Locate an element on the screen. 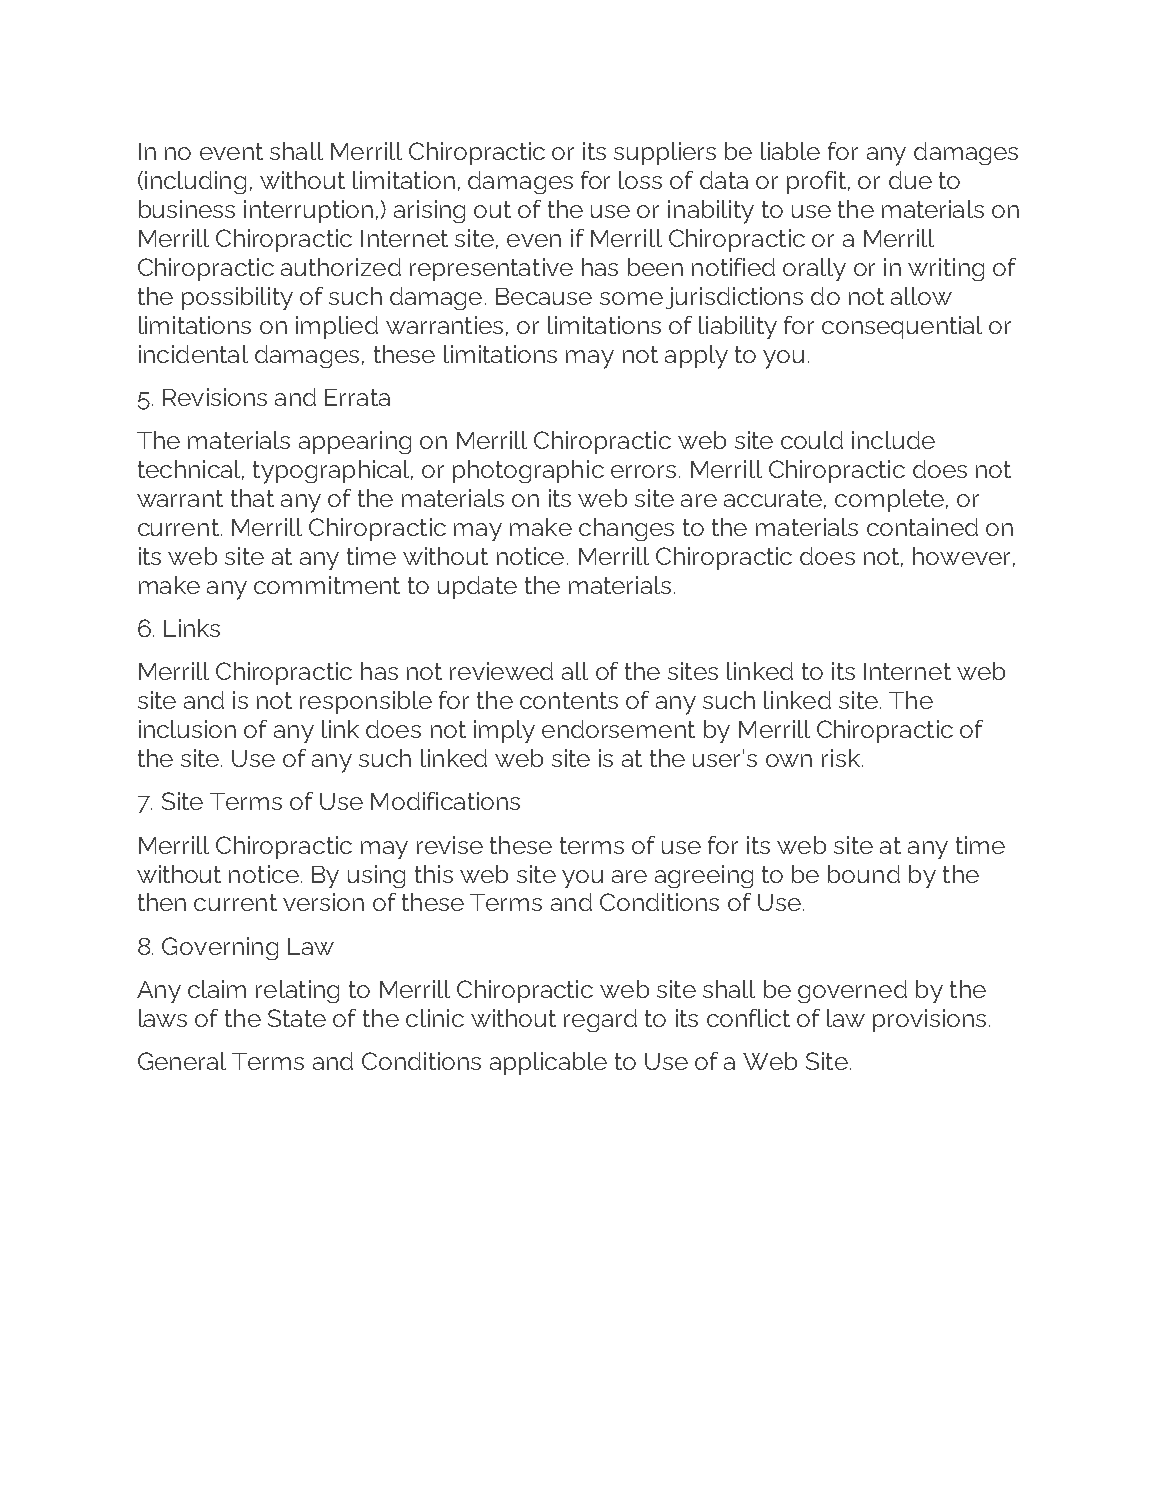 The height and width of the screenshot is (1503, 1161). update is located at coordinates (477, 587).
